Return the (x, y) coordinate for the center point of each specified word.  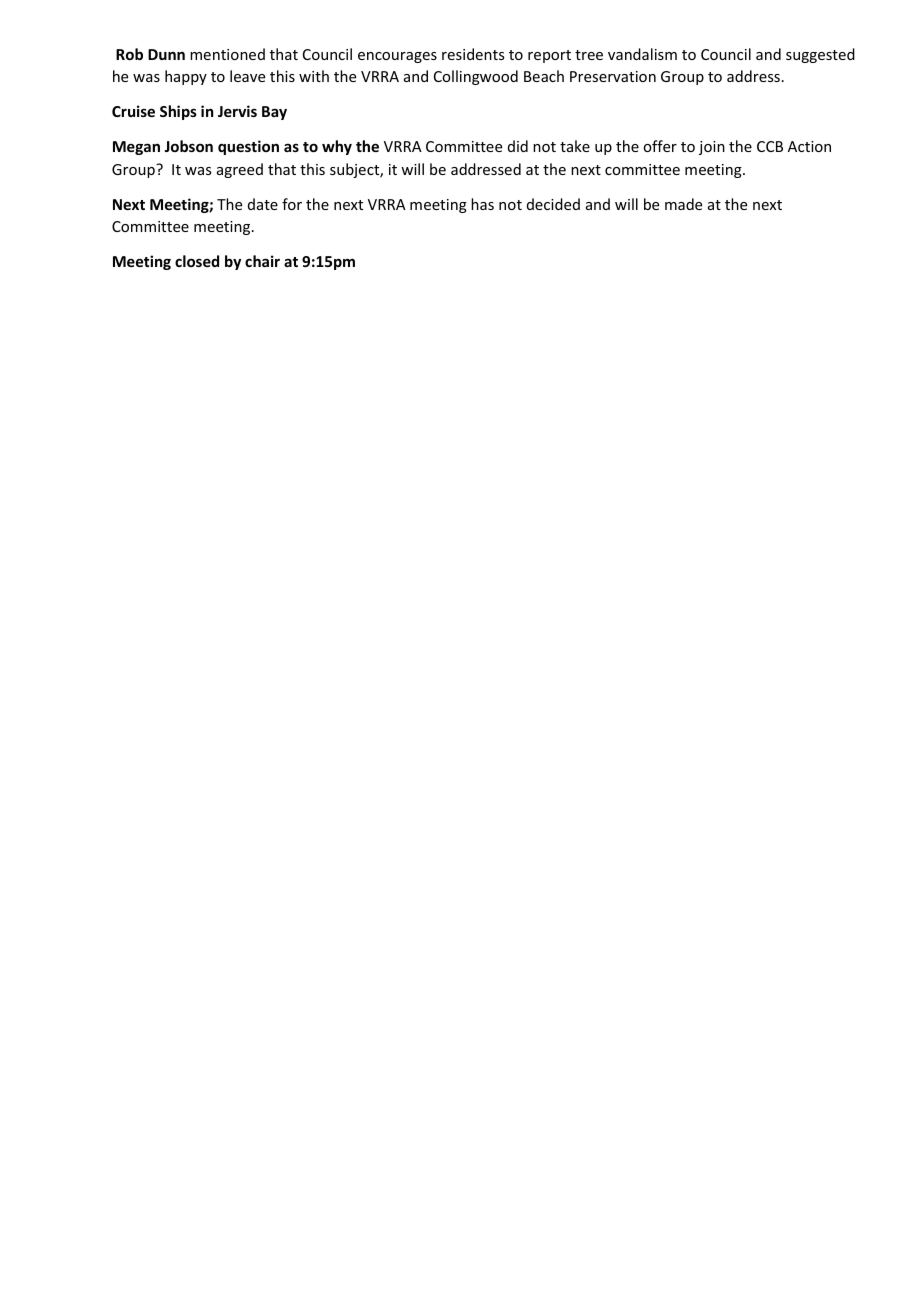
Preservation (613, 76)
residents (473, 54)
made (683, 204)
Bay (274, 113)
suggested (820, 55)
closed (197, 261)
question (248, 147)
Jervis (237, 111)
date (263, 204)
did (518, 146)
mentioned (227, 54)
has (482, 204)
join (712, 148)
